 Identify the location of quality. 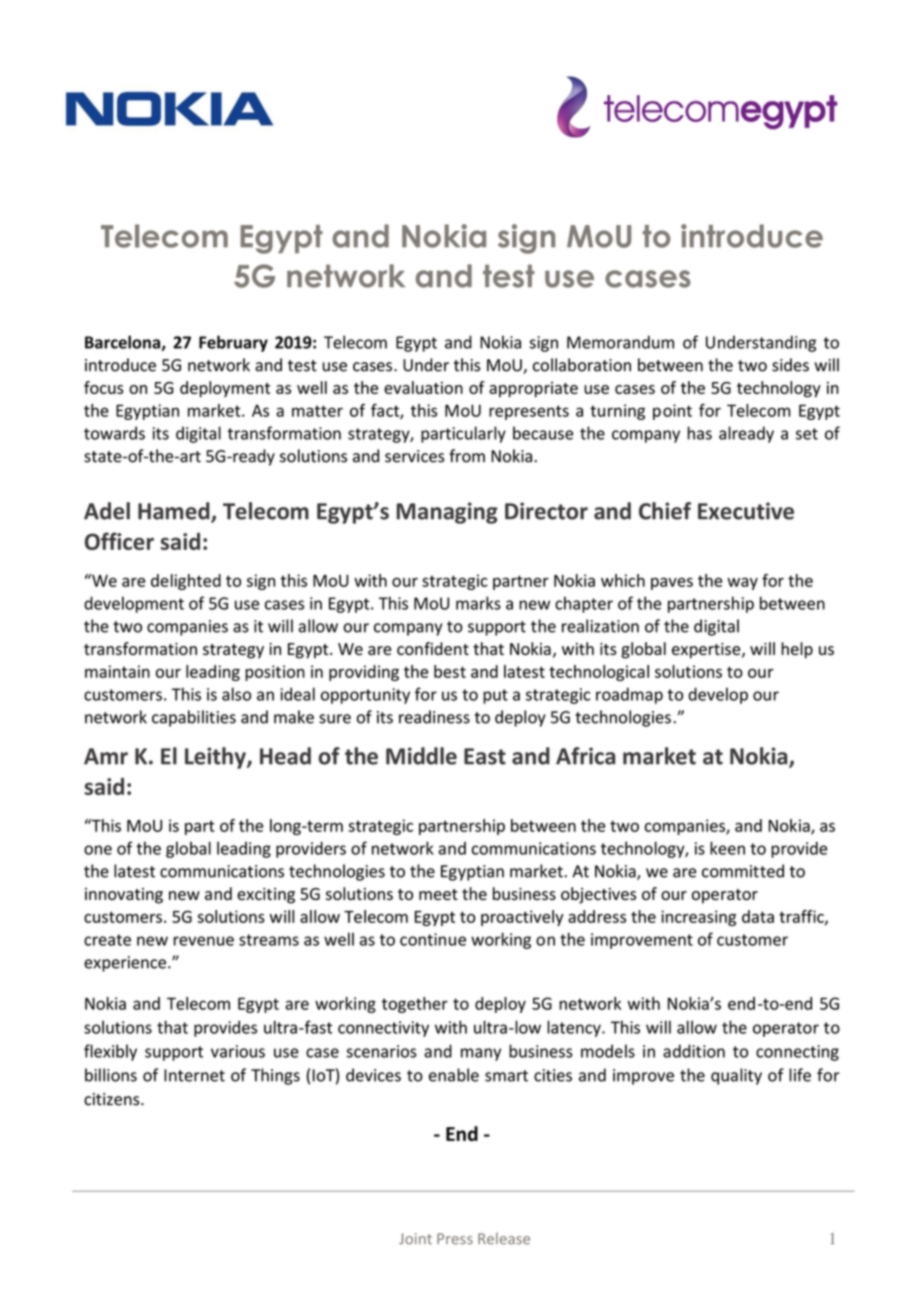
(736, 1076).
